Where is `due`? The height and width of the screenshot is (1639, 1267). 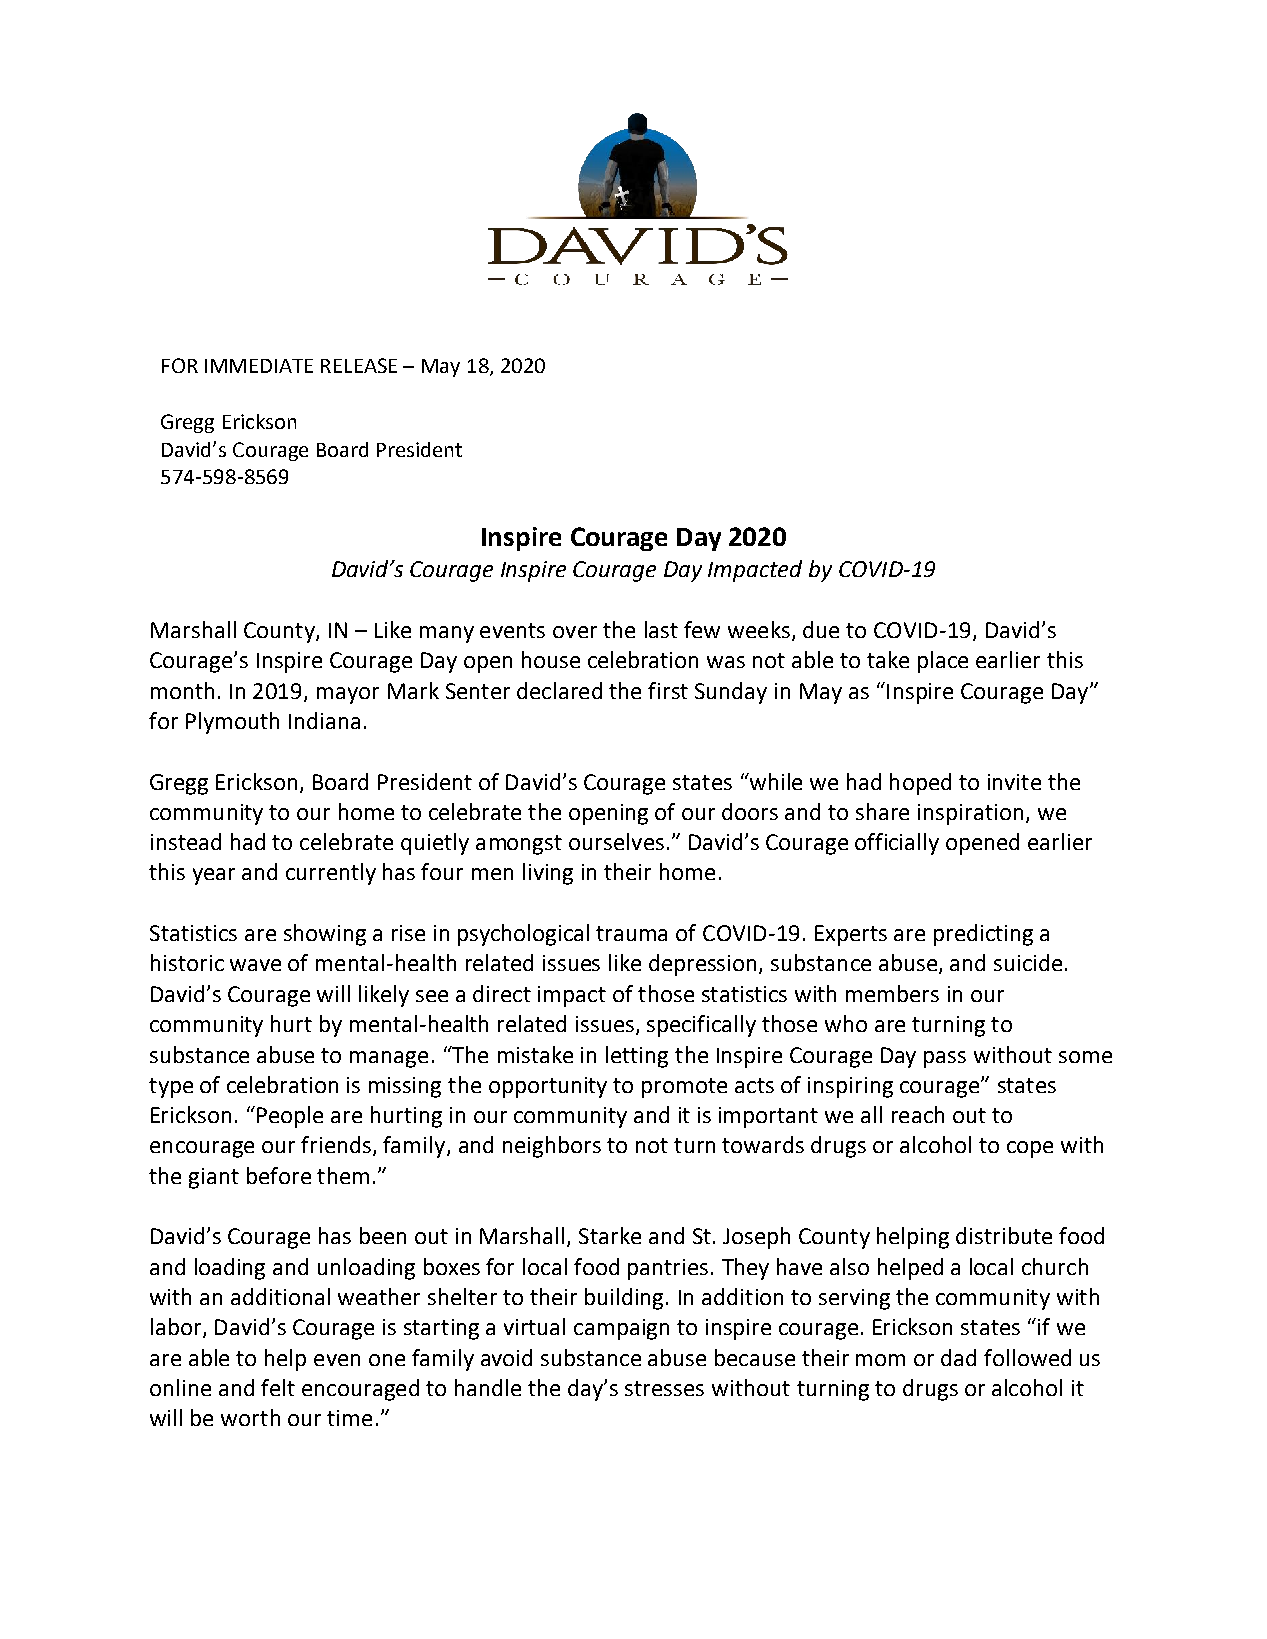 due is located at coordinates (821, 629).
